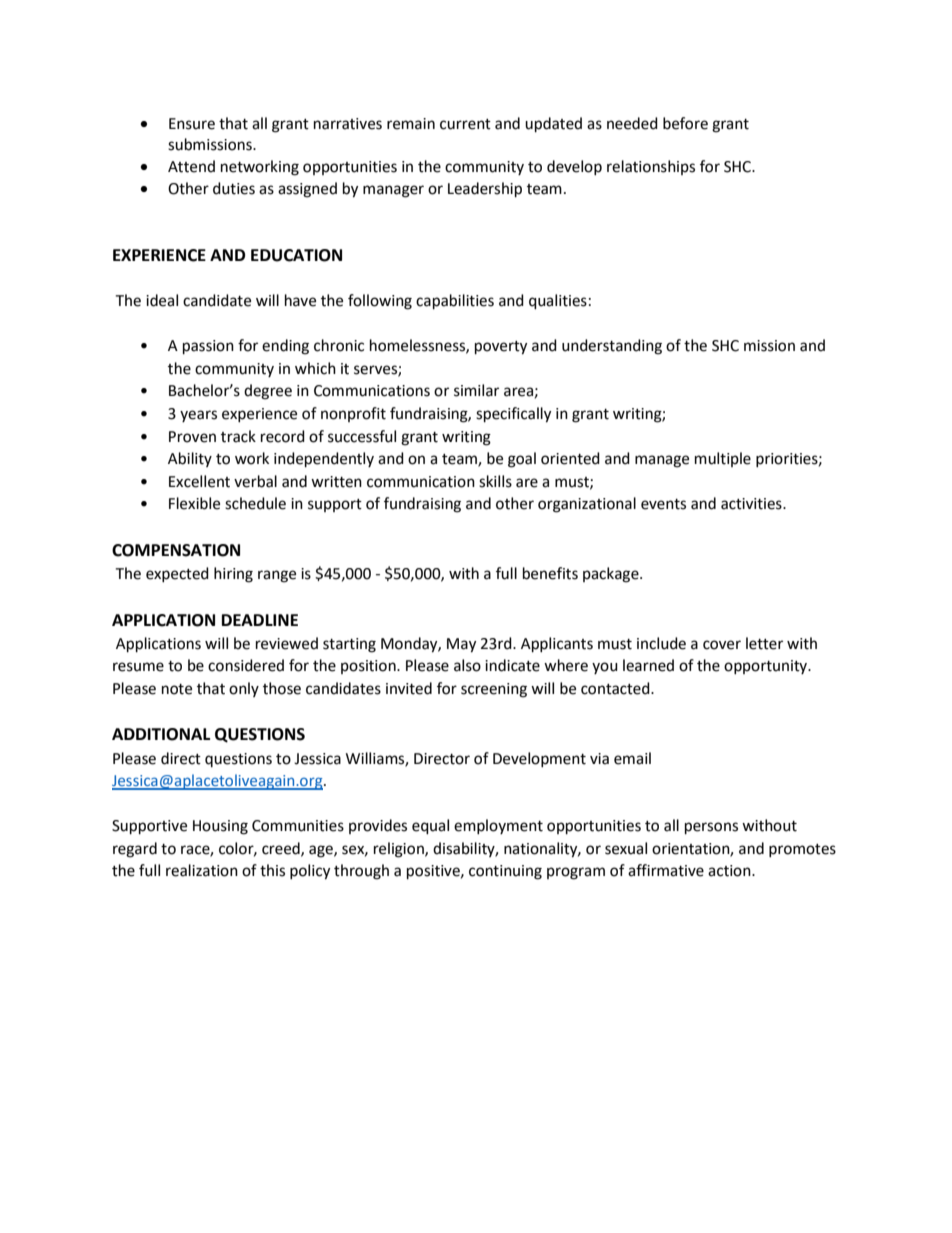 This screenshot has height=1233, width=952. What do you see at coordinates (191, 166) in the screenshot?
I see `Attend` at bounding box center [191, 166].
